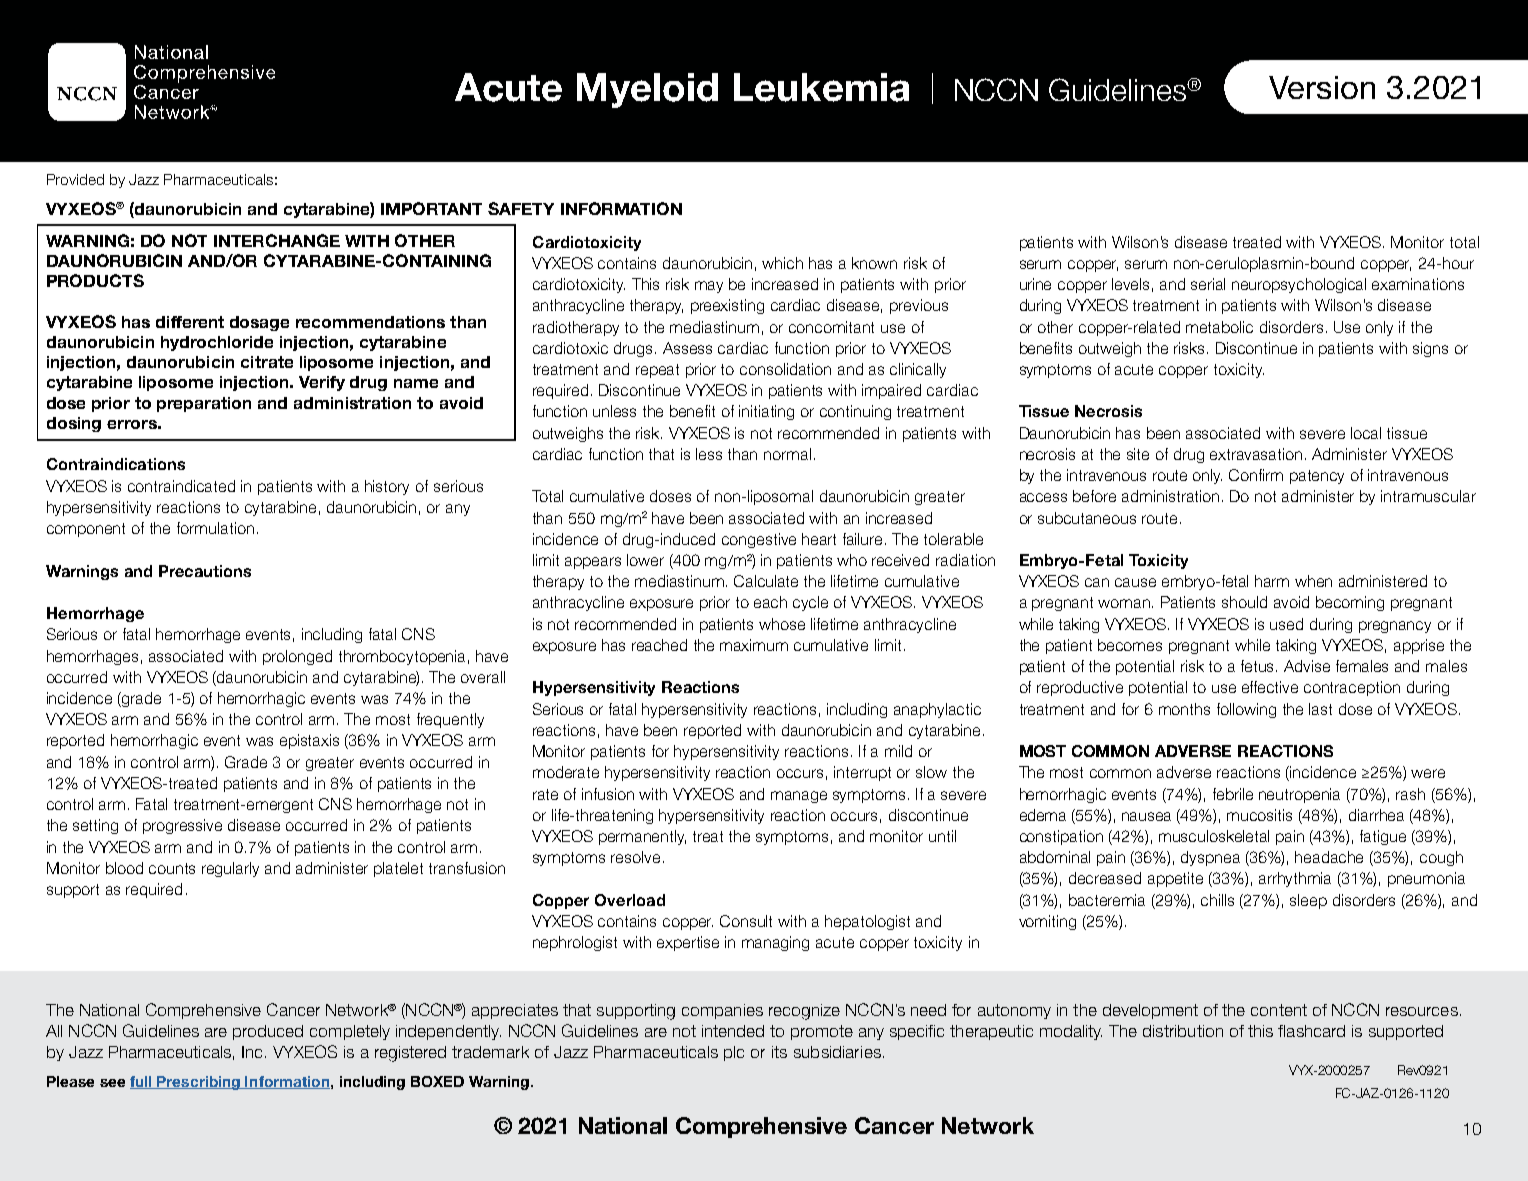  What do you see at coordinates (205, 571) in the screenshot?
I see `Precautions` at bounding box center [205, 571].
